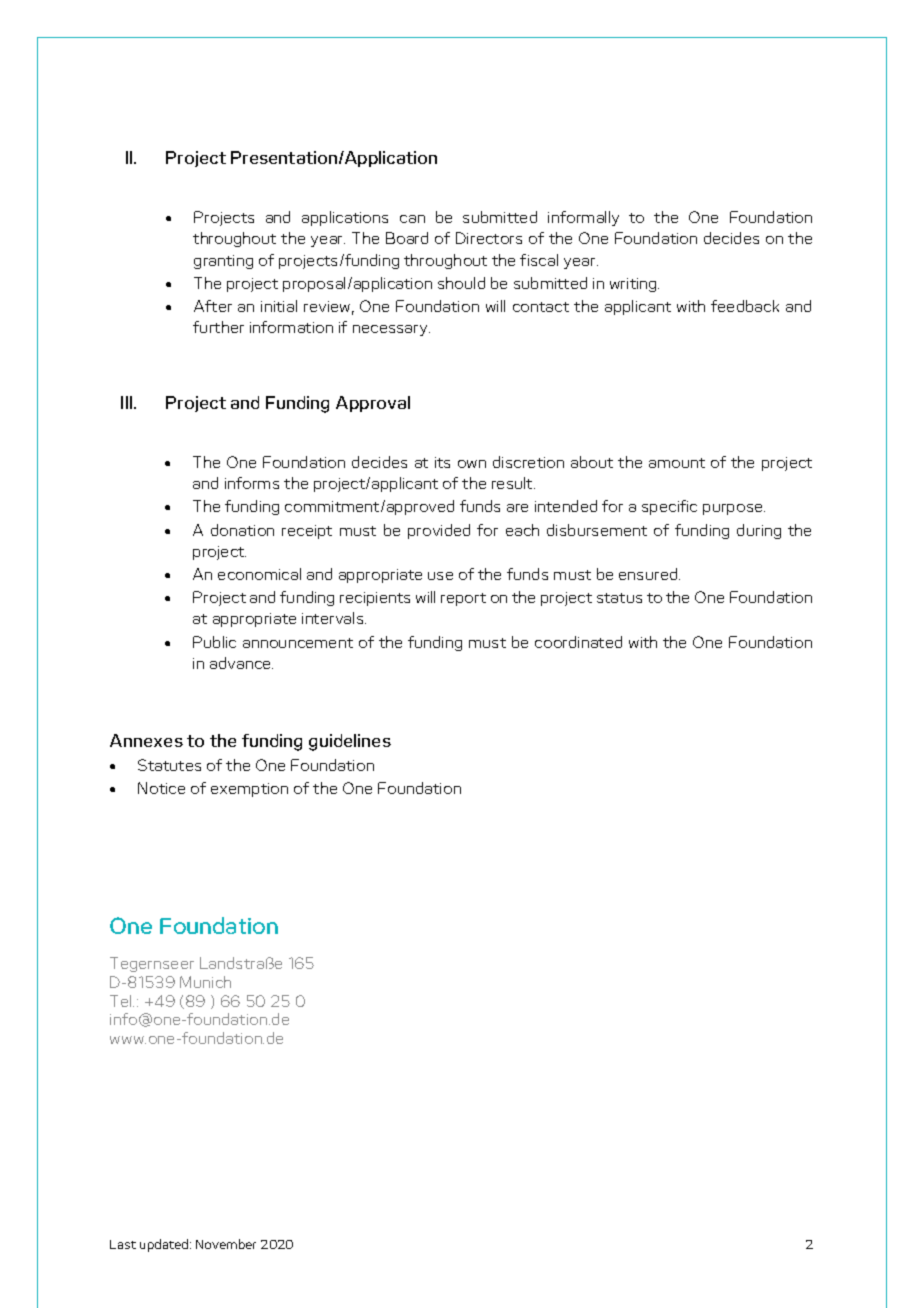  Describe the element at coordinates (165, 1245) in the screenshot. I see `updated` at that location.
